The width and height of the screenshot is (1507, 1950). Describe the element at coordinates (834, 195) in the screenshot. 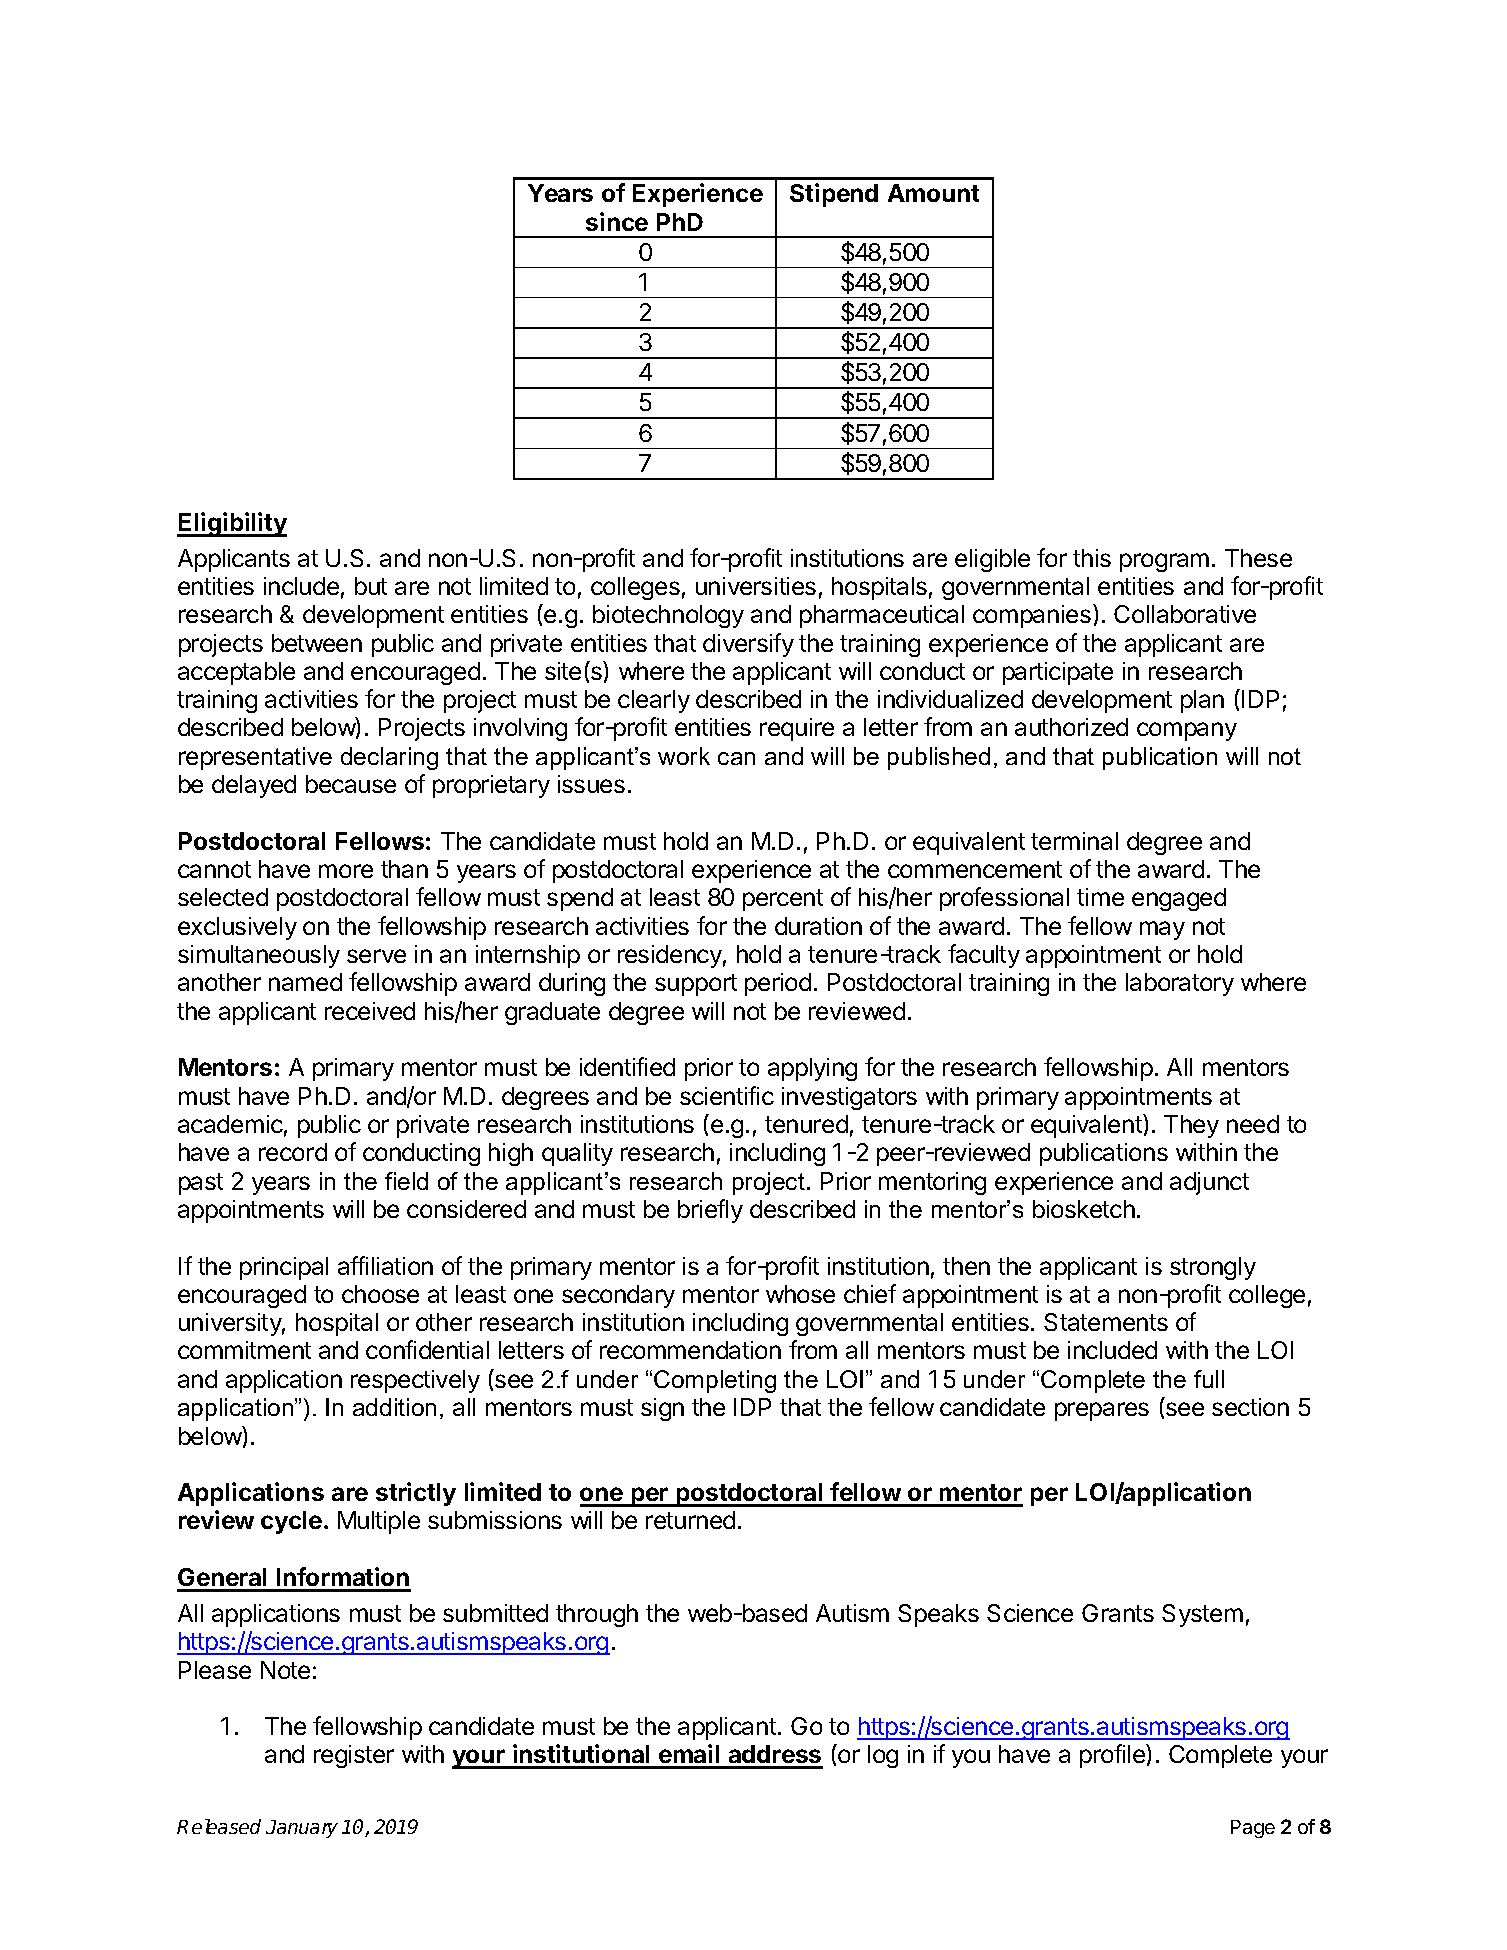

I see `Stipend` at that location.
